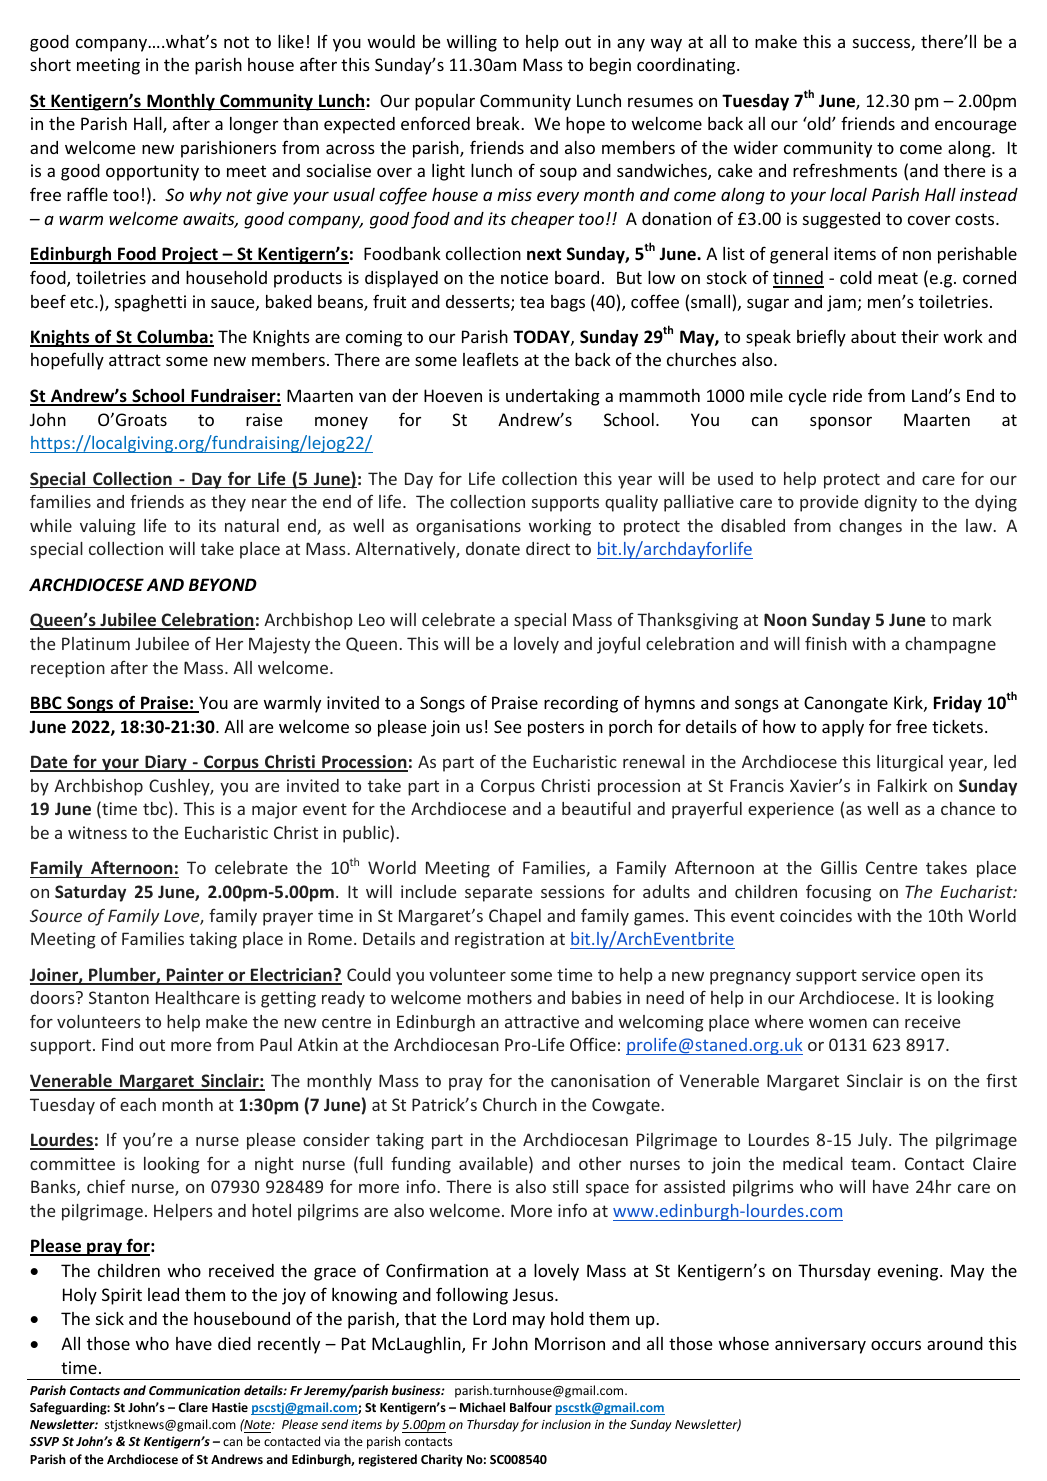  Describe the element at coordinates (975, 127) in the document. I see `encourage` at that location.
